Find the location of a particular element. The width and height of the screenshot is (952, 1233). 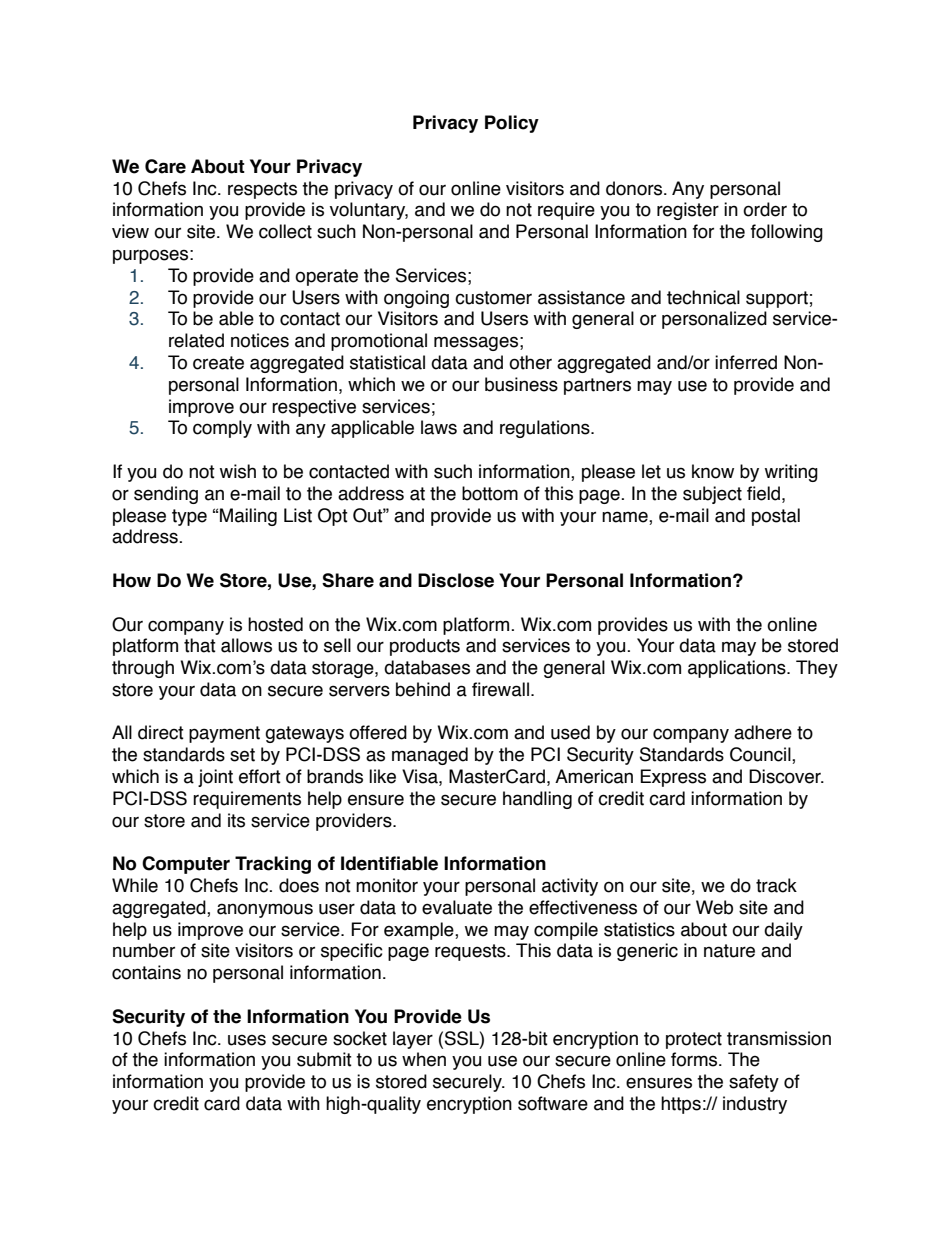

managed is located at coordinates (430, 756).
